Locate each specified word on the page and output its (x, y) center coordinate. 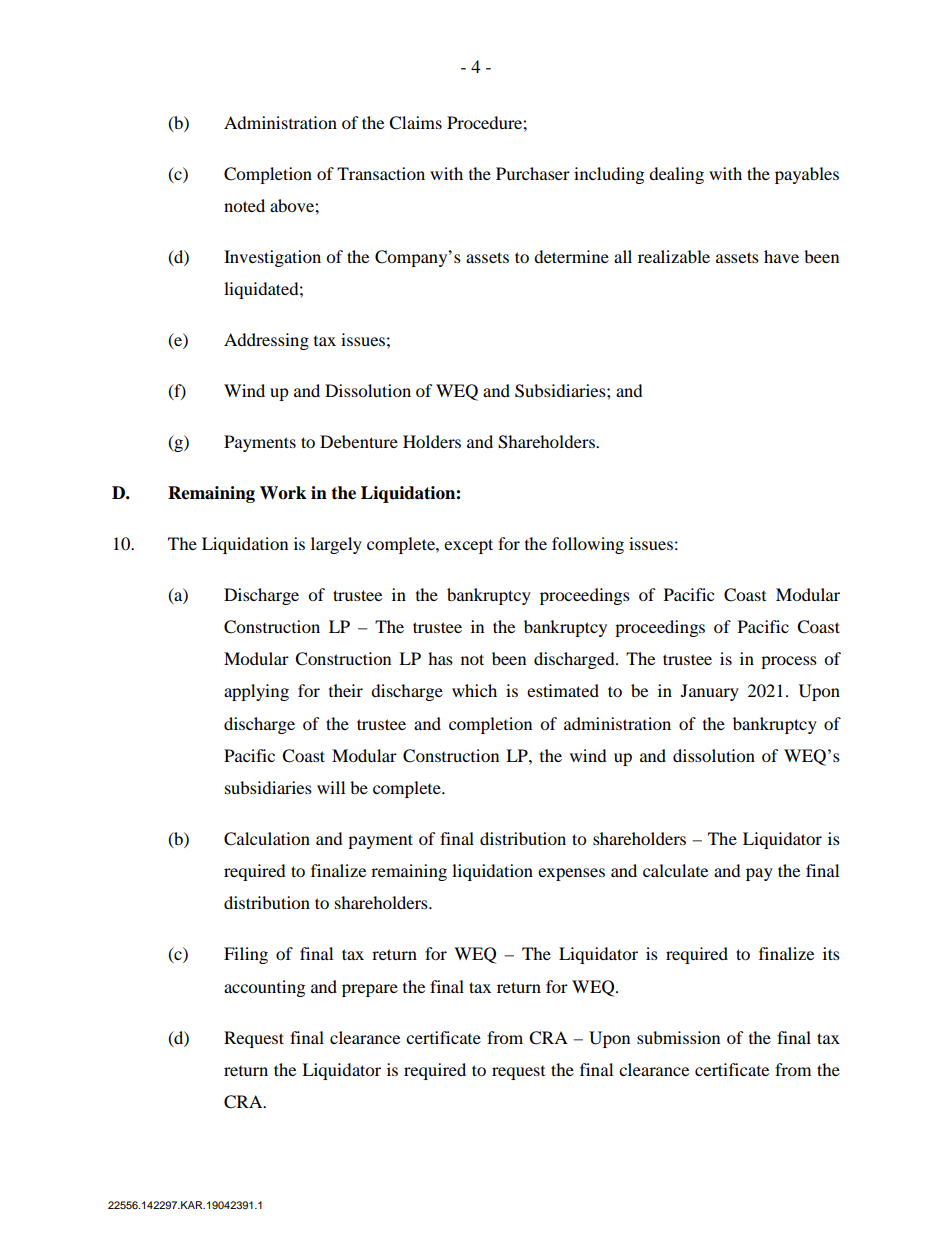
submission (678, 1037)
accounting (264, 988)
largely (336, 545)
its (831, 953)
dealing (676, 175)
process (789, 662)
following (588, 545)
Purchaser (533, 173)
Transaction (381, 173)
